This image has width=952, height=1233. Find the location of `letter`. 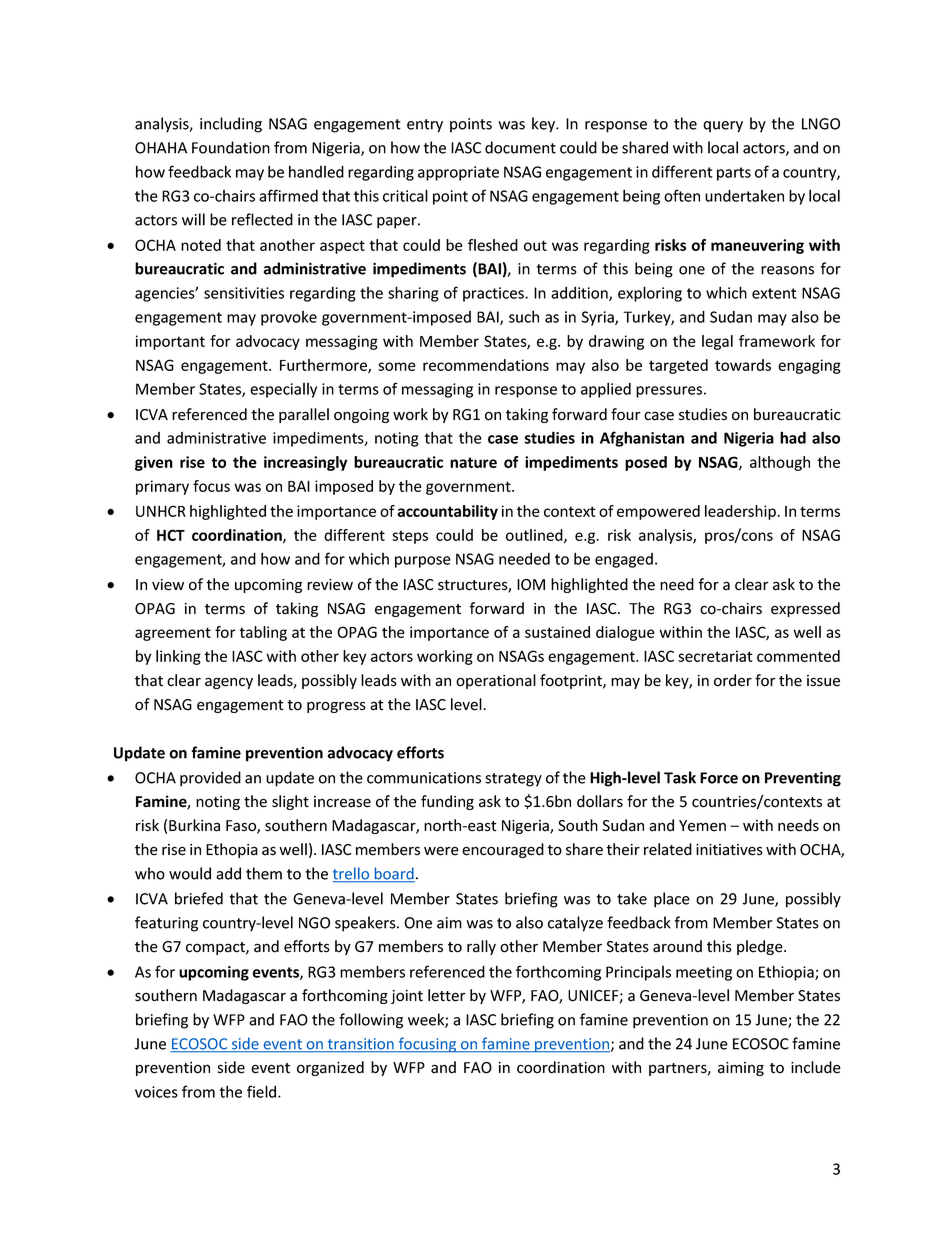

letter is located at coordinates (447, 995).
